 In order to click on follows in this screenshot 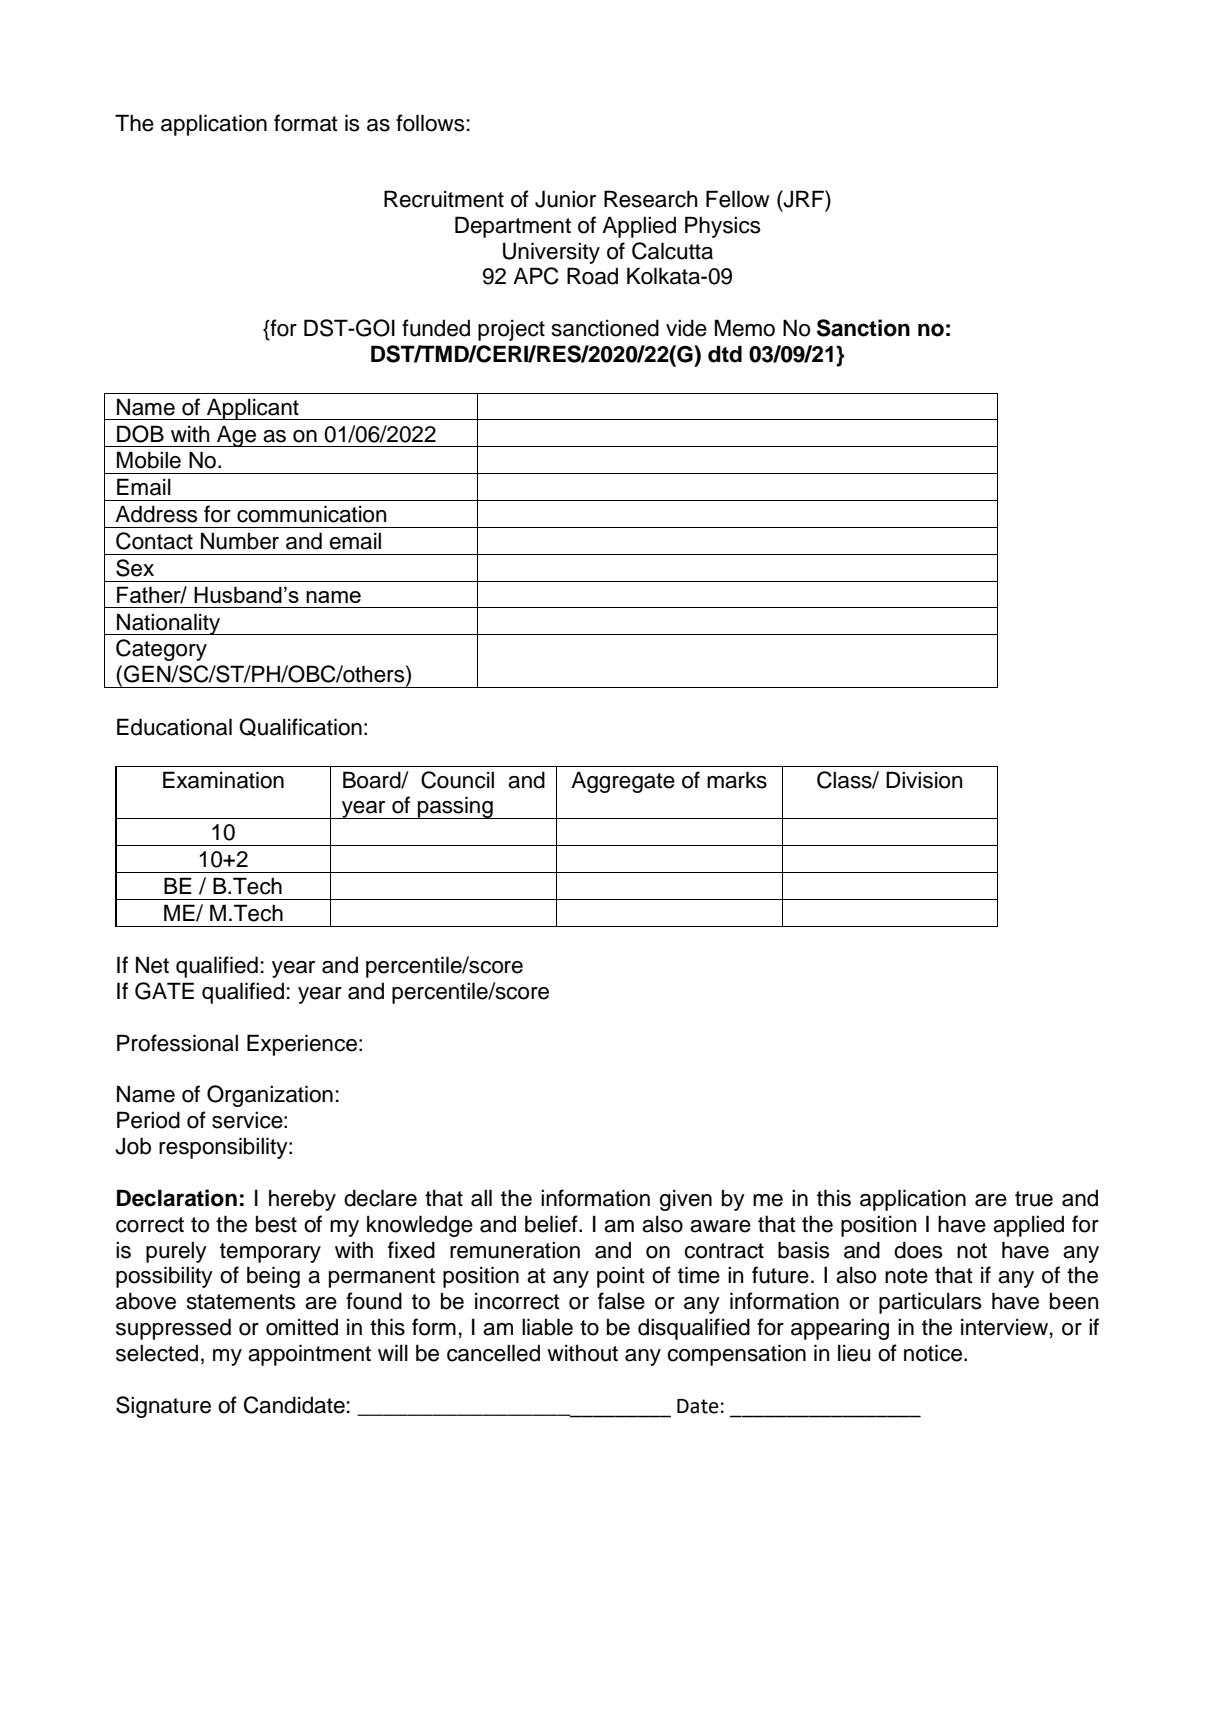, I will do `click(430, 123)`.
